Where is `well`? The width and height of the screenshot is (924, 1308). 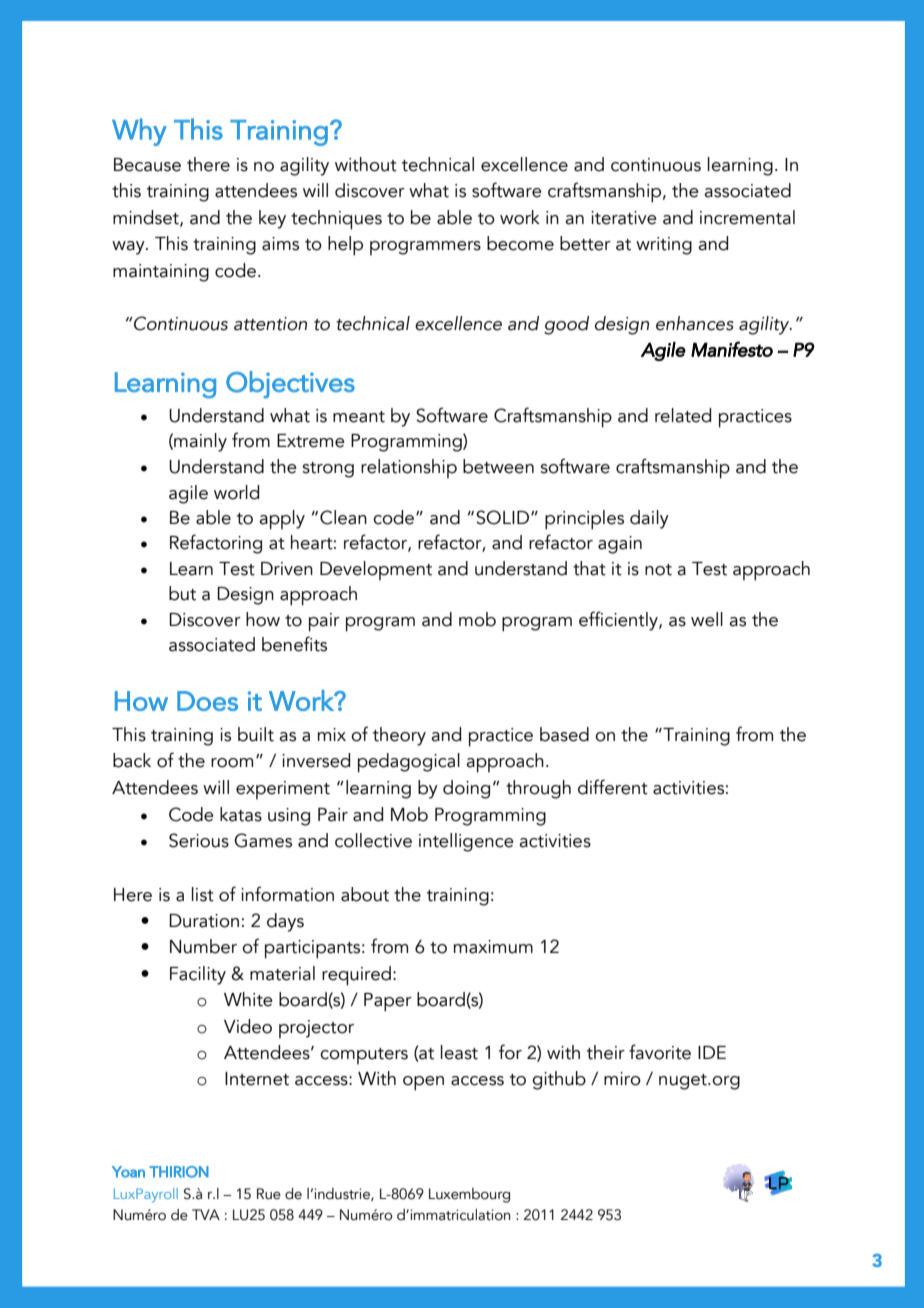 well is located at coordinates (707, 619).
